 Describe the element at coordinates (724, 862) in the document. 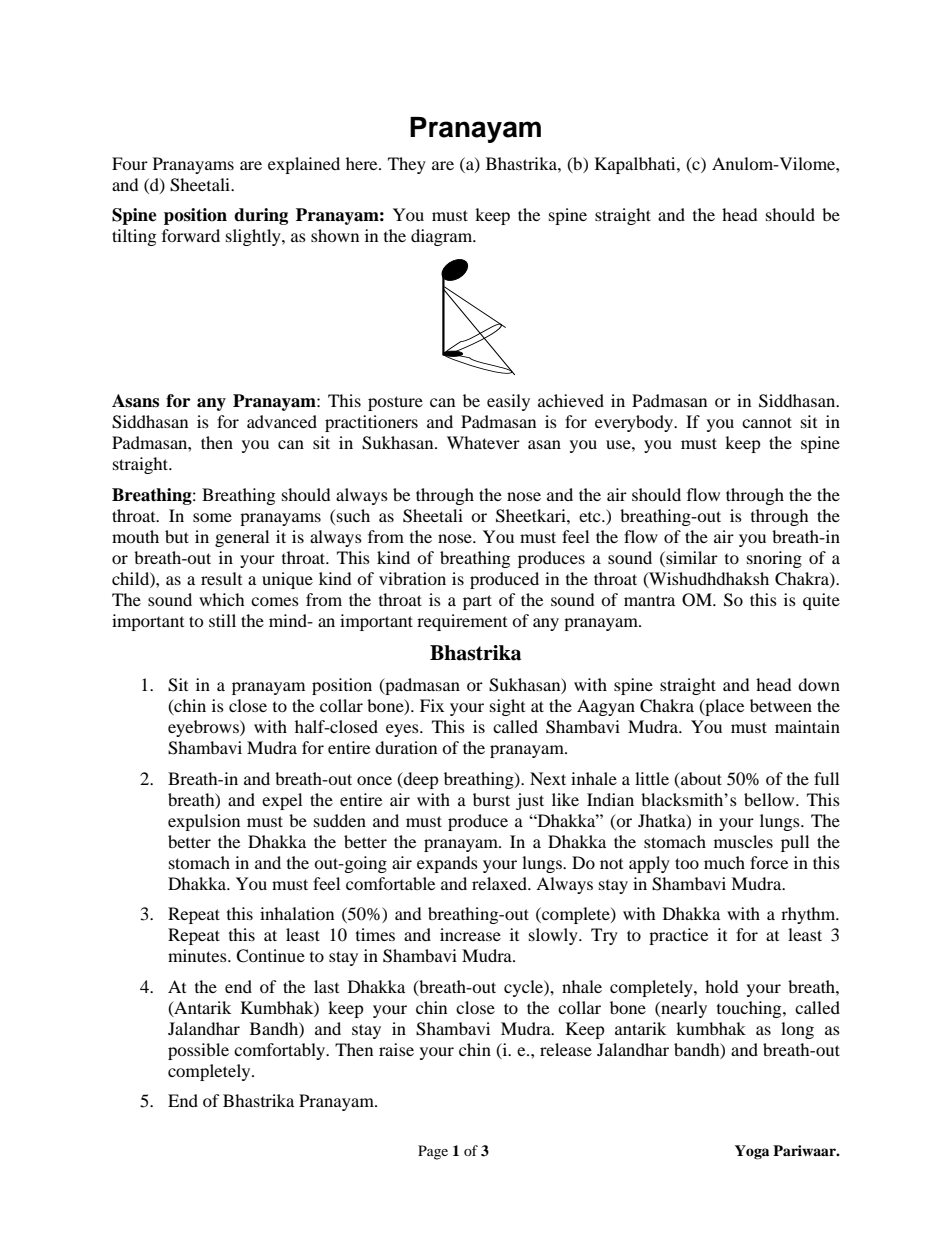

I see `much` at that location.
